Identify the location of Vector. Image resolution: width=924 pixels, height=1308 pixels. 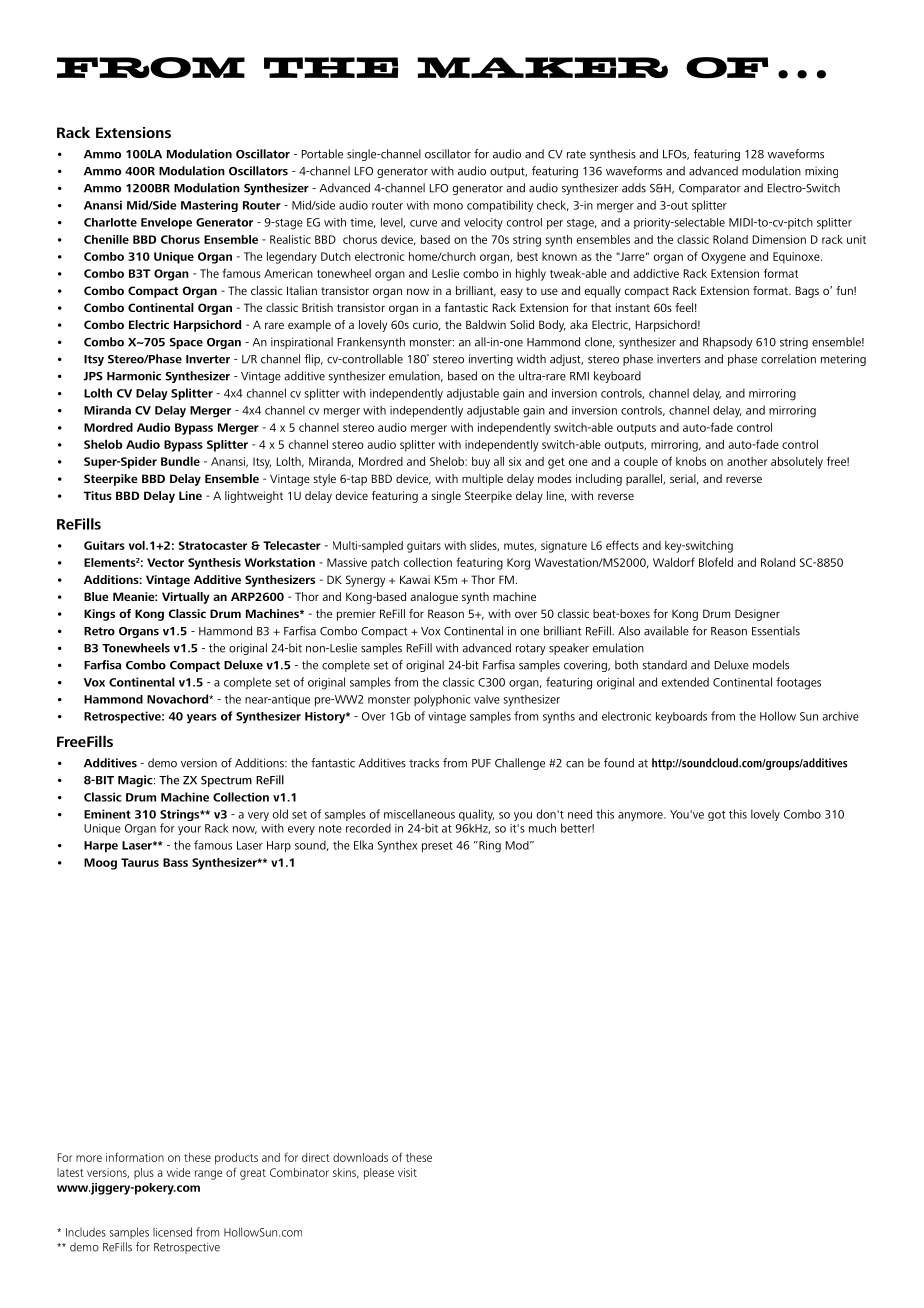
(165, 562).
